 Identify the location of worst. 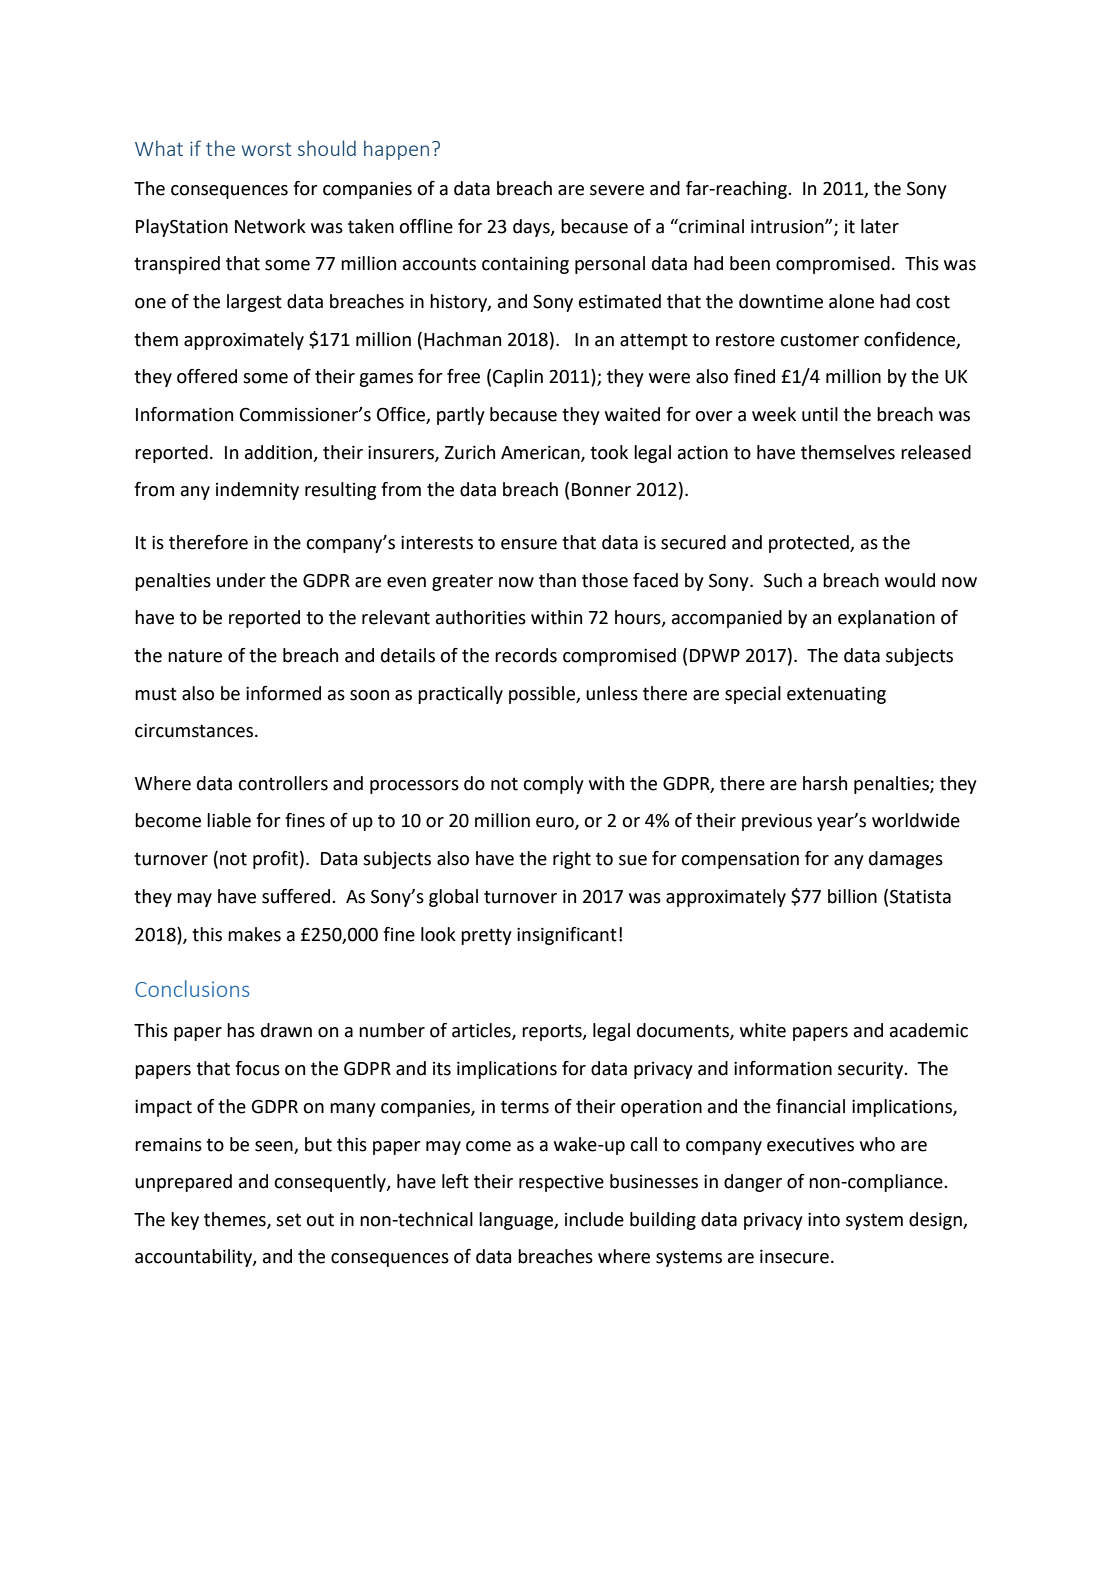
(266, 149).
